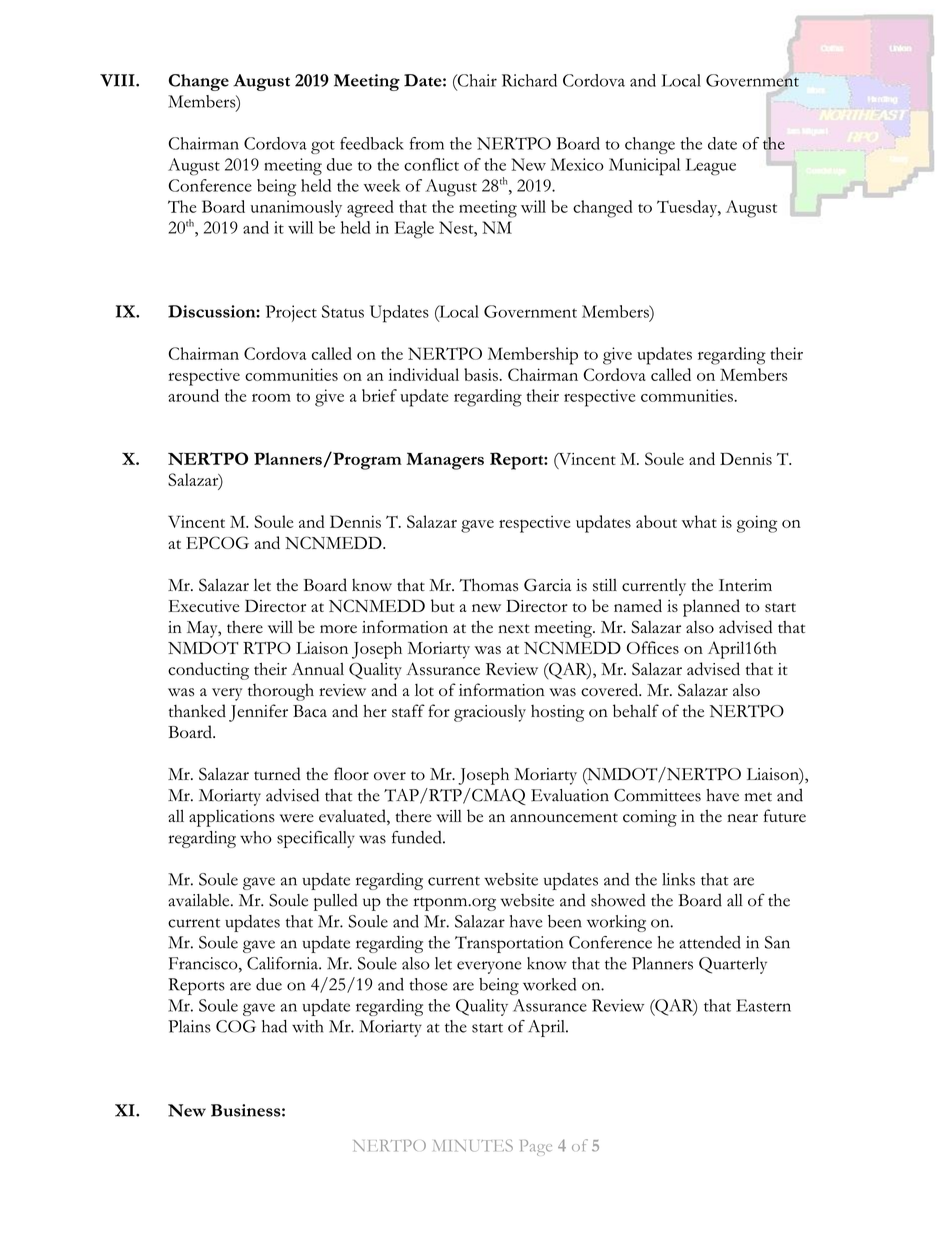  Describe the element at coordinates (711, 167) in the screenshot. I see `League` at that location.
